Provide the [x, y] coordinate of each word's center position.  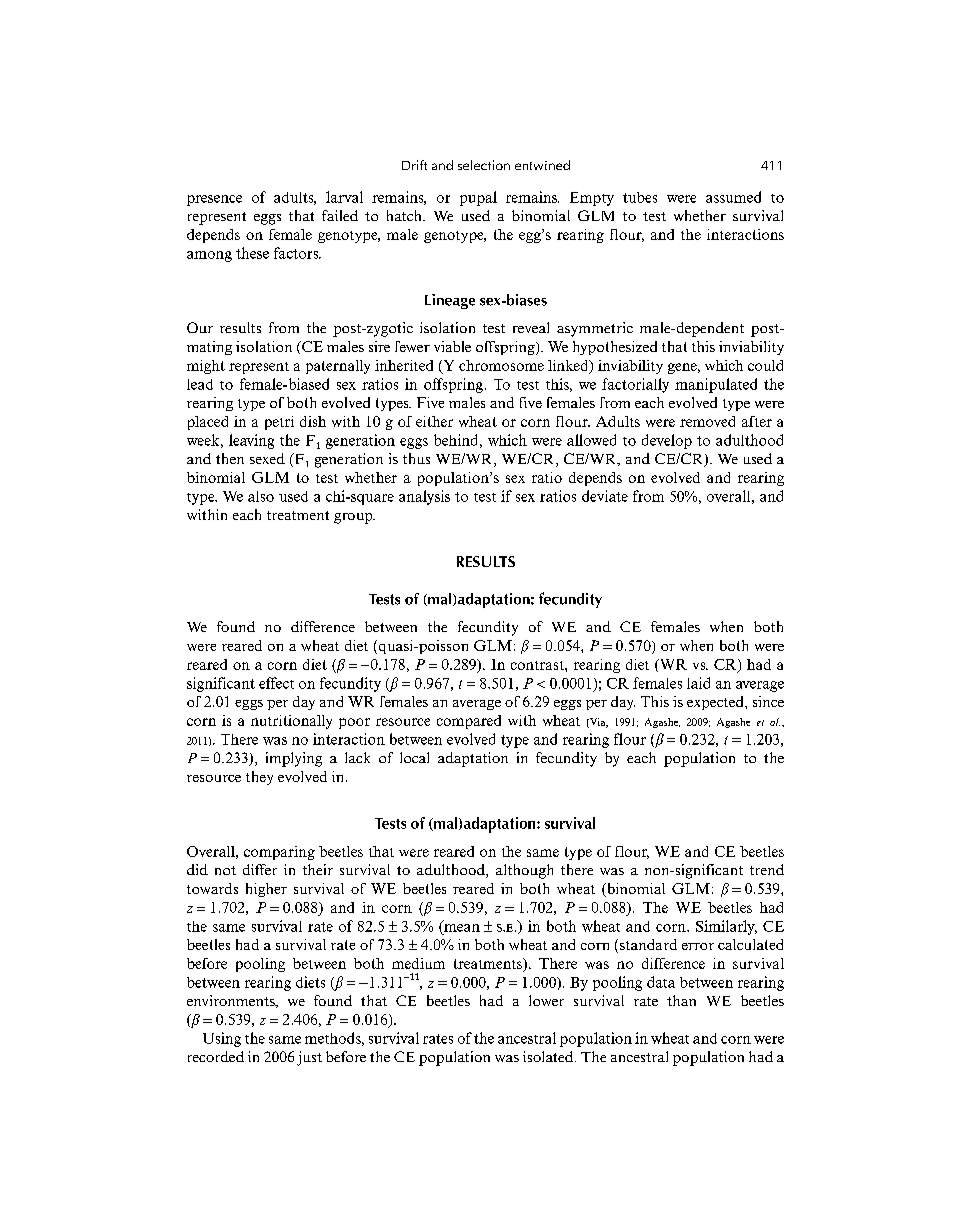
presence [214, 200]
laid [698, 683]
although [524, 871]
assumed [733, 197]
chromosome [501, 365]
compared [469, 722]
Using [222, 1039]
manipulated [716, 385]
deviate [605, 496]
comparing [279, 853]
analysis [424, 497]
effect [276, 683]
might [206, 367]
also [261, 496]
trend [767, 869]
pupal [478, 198]
